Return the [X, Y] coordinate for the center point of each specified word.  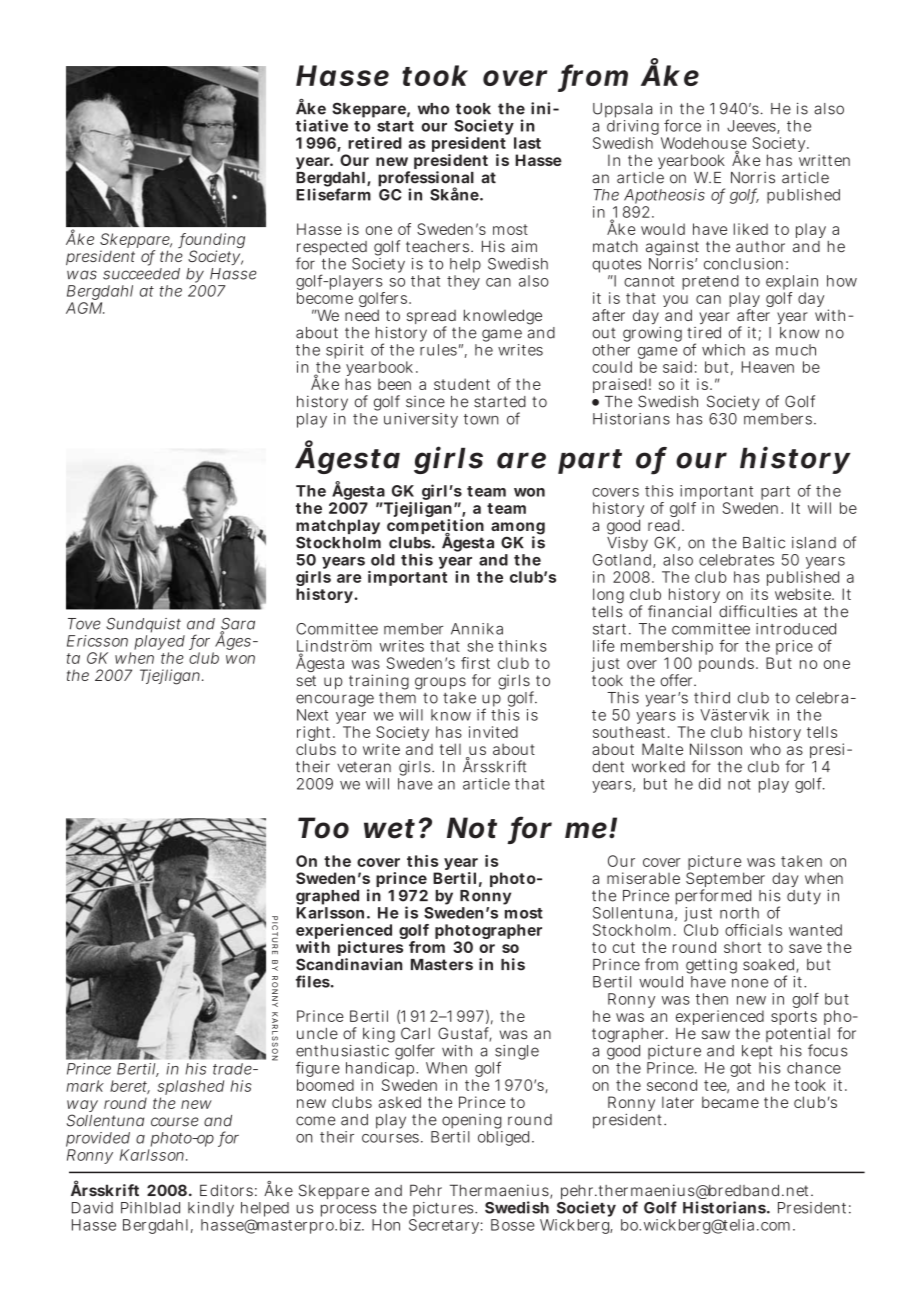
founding [211, 242]
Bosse [513, 1225]
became [730, 1102]
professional [426, 180]
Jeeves [752, 127]
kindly [210, 1211]
